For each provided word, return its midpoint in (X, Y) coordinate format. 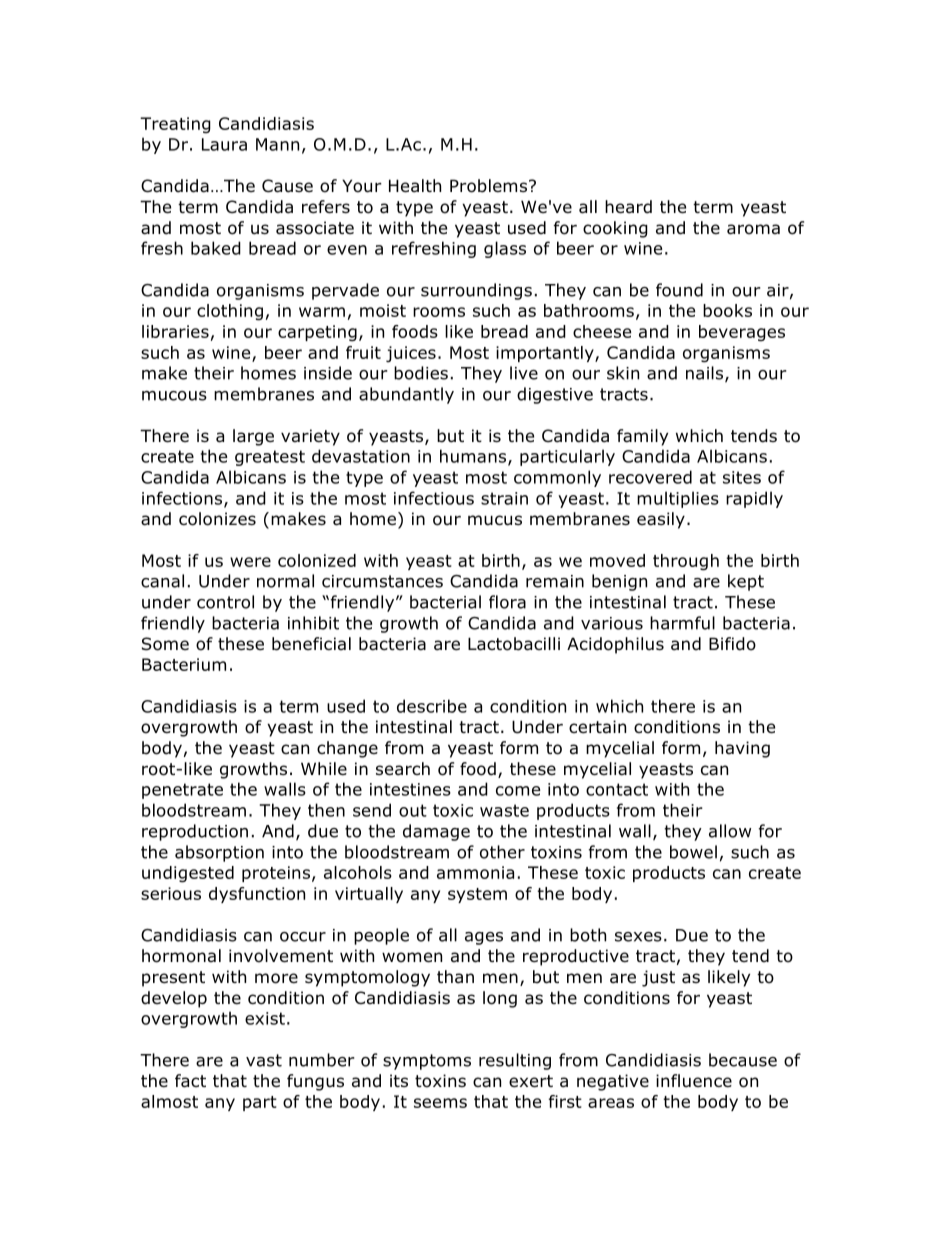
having (742, 749)
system (477, 895)
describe (432, 706)
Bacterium (184, 664)
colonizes (217, 519)
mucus (495, 520)
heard (628, 207)
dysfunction (257, 895)
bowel (693, 852)
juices (411, 354)
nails (706, 374)
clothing (230, 312)
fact (190, 1081)
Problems (490, 186)
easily (661, 520)
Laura (224, 144)
